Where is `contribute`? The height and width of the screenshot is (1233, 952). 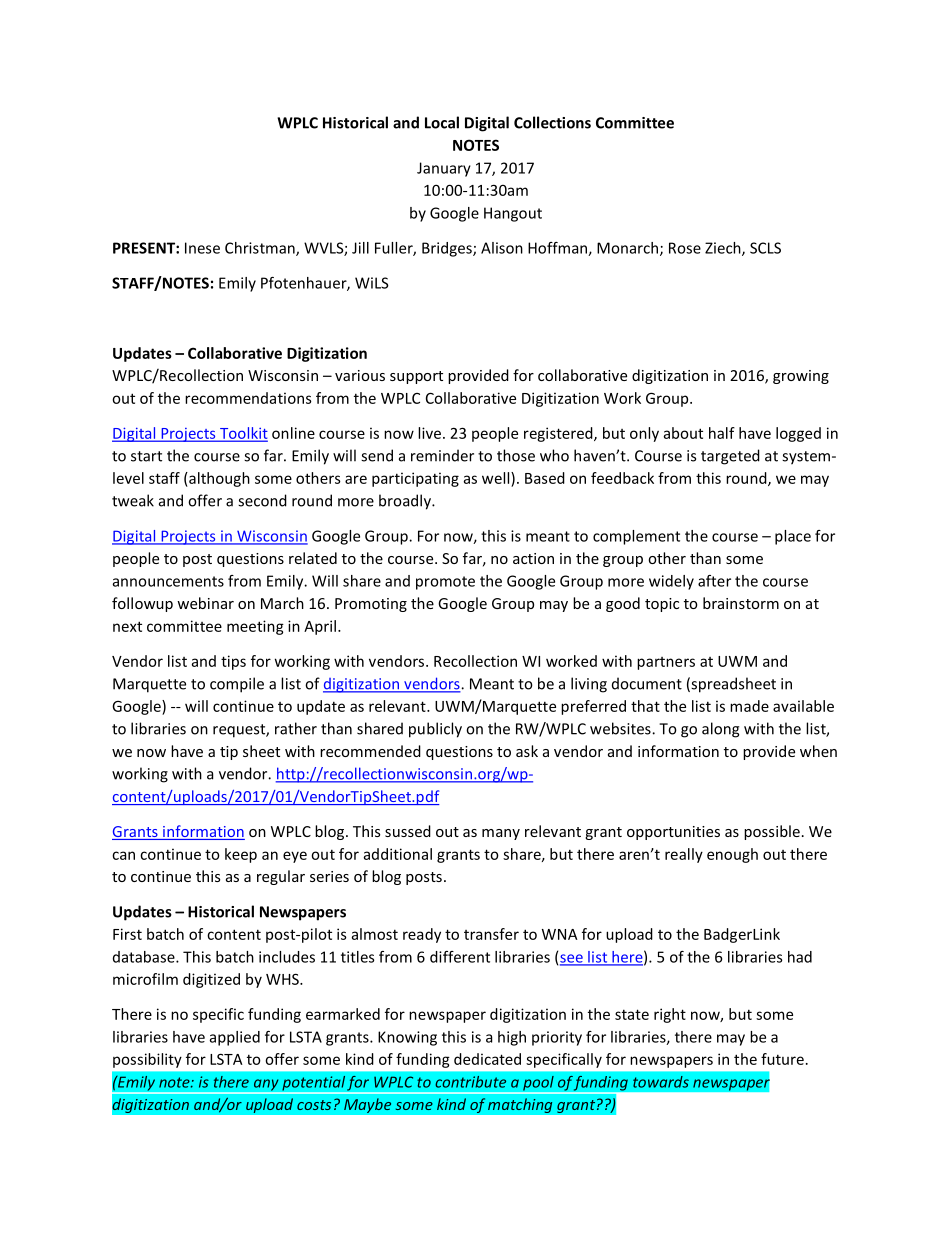
contribute is located at coordinates (470, 1082).
